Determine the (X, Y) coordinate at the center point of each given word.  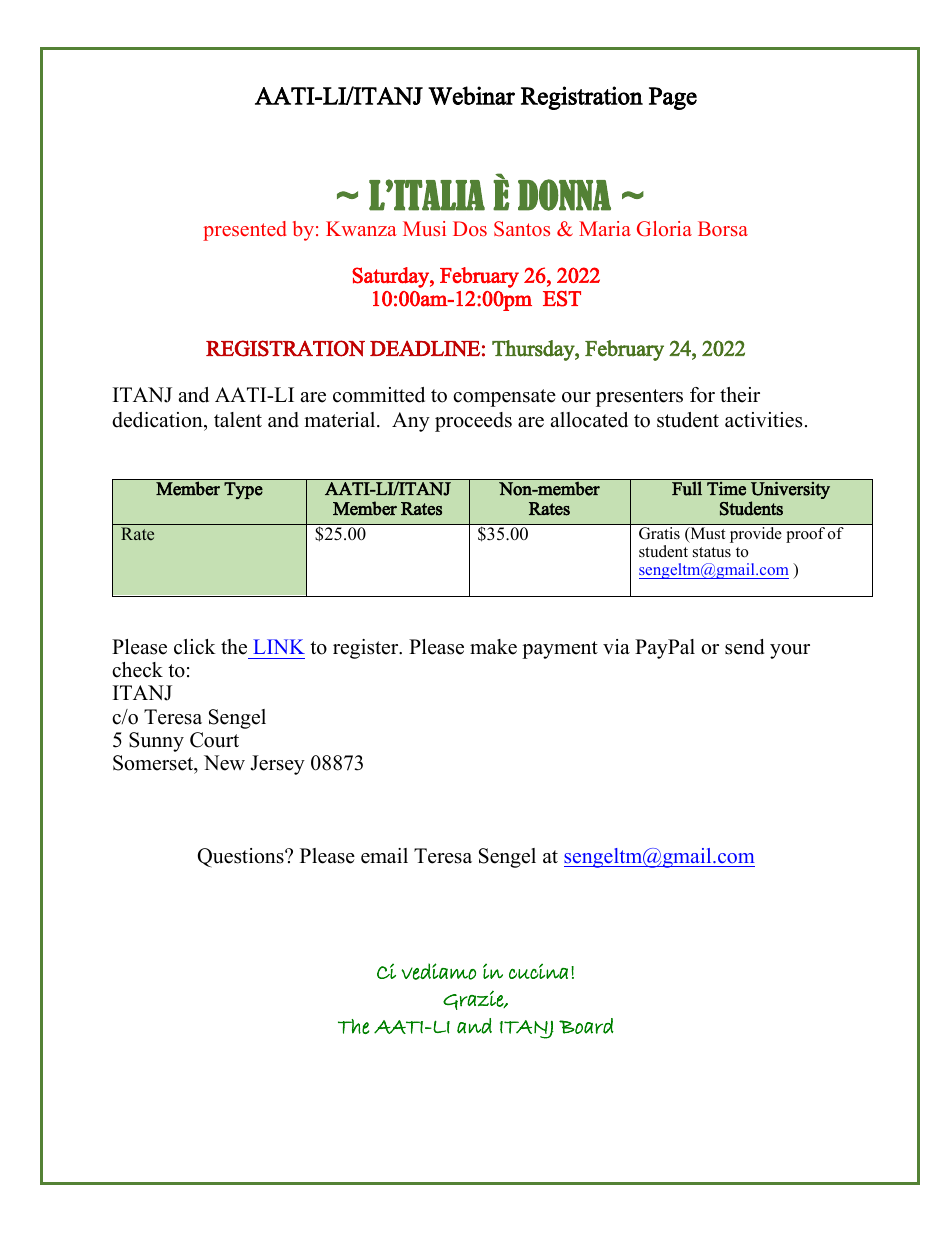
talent (238, 420)
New (224, 763)
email (384, 856)
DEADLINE (425, 348)
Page (673, 98)
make (493, 647)
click (195, 647)
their (740, 395)
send (744, 647)
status (712, 552)
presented (244, 231)
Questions (241, 858)
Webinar (471, 95)
